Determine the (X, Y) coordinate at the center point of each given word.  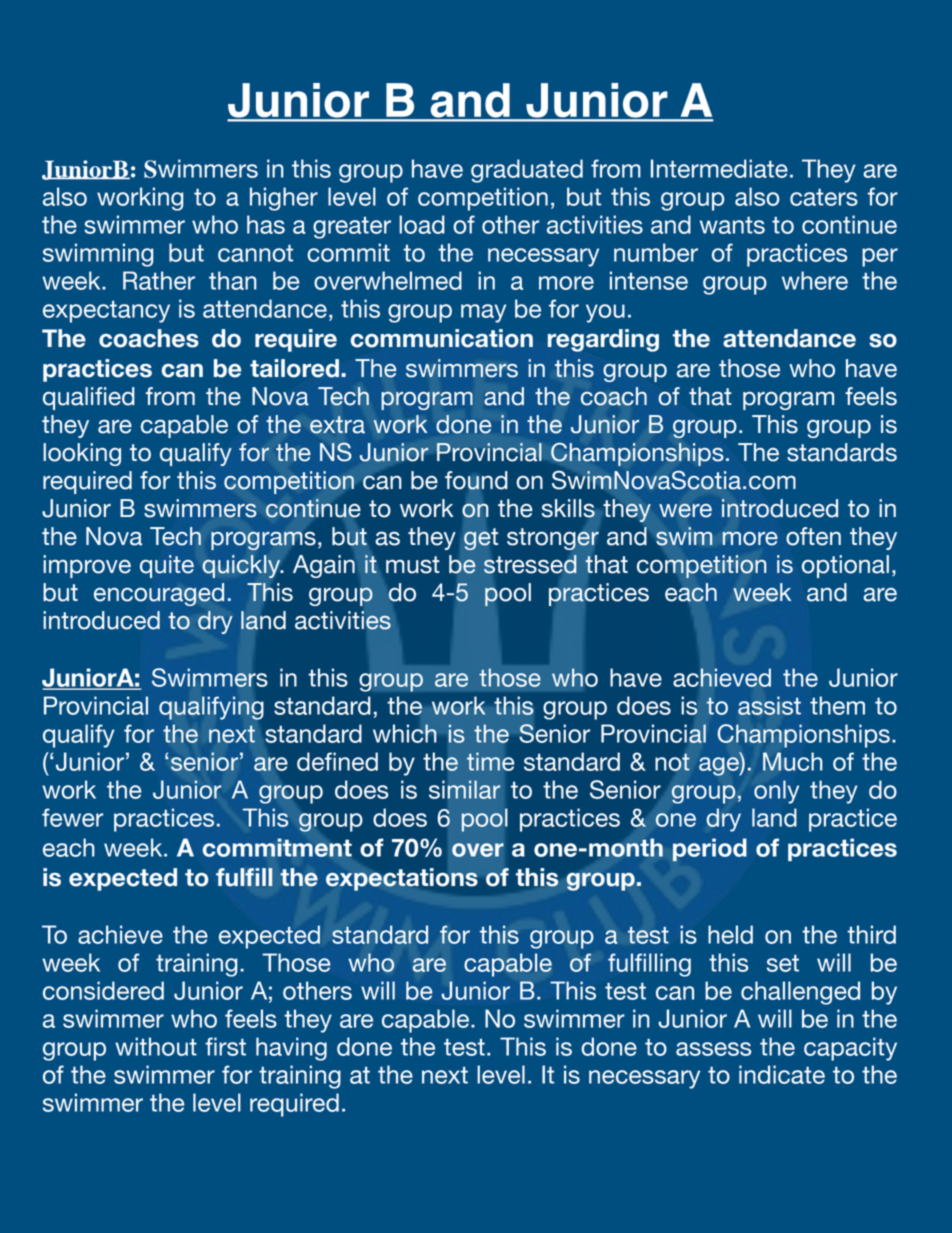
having (291, 1049)
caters (824, 197)
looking (82, 454)
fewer (72, 817)
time (490, 761)
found (476, 480)
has (266, 224)
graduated (527, 171)
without (156, 1046)
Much (792, 761)
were (685, 510)
